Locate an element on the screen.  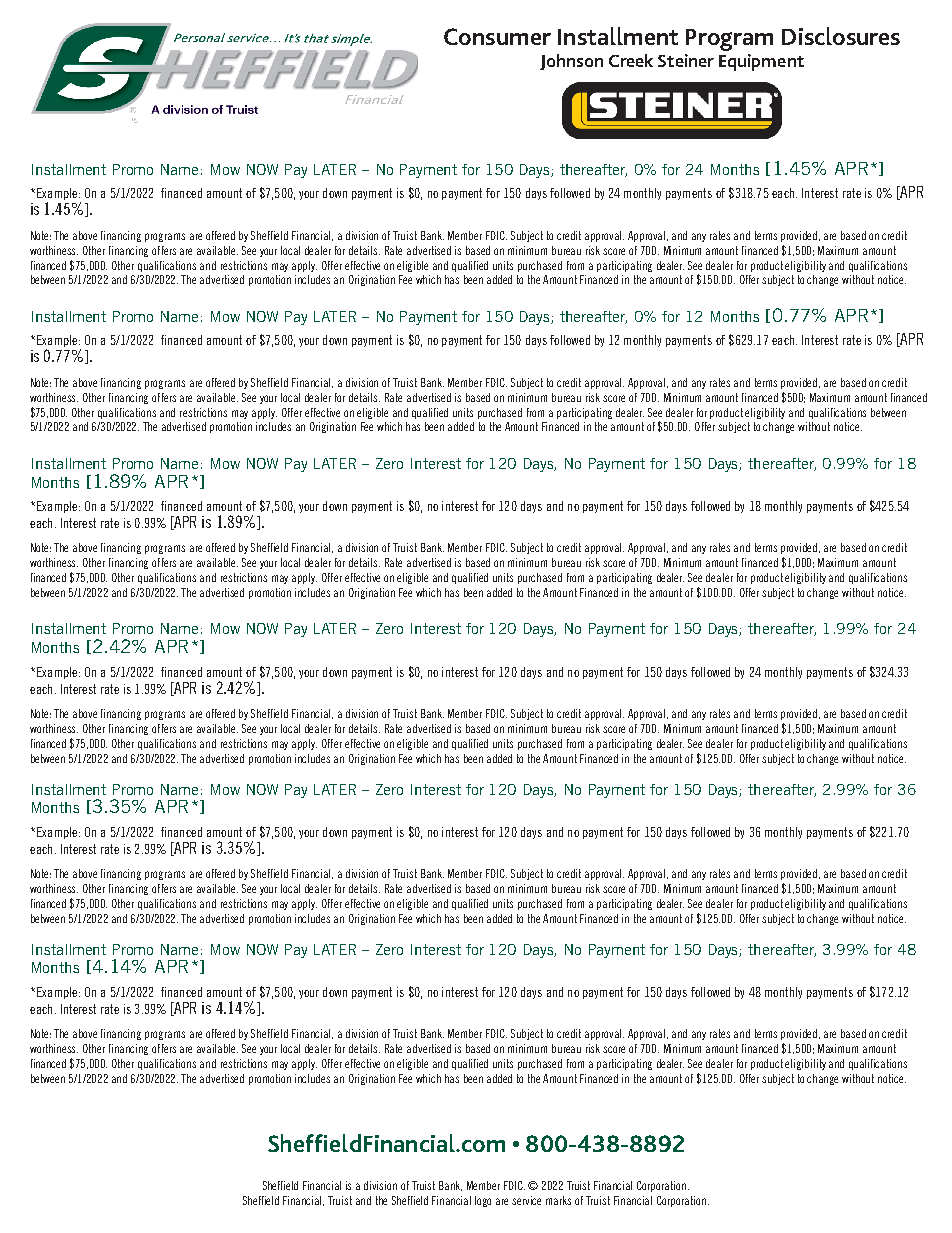
marks is located at coordinates (558, 1200).
